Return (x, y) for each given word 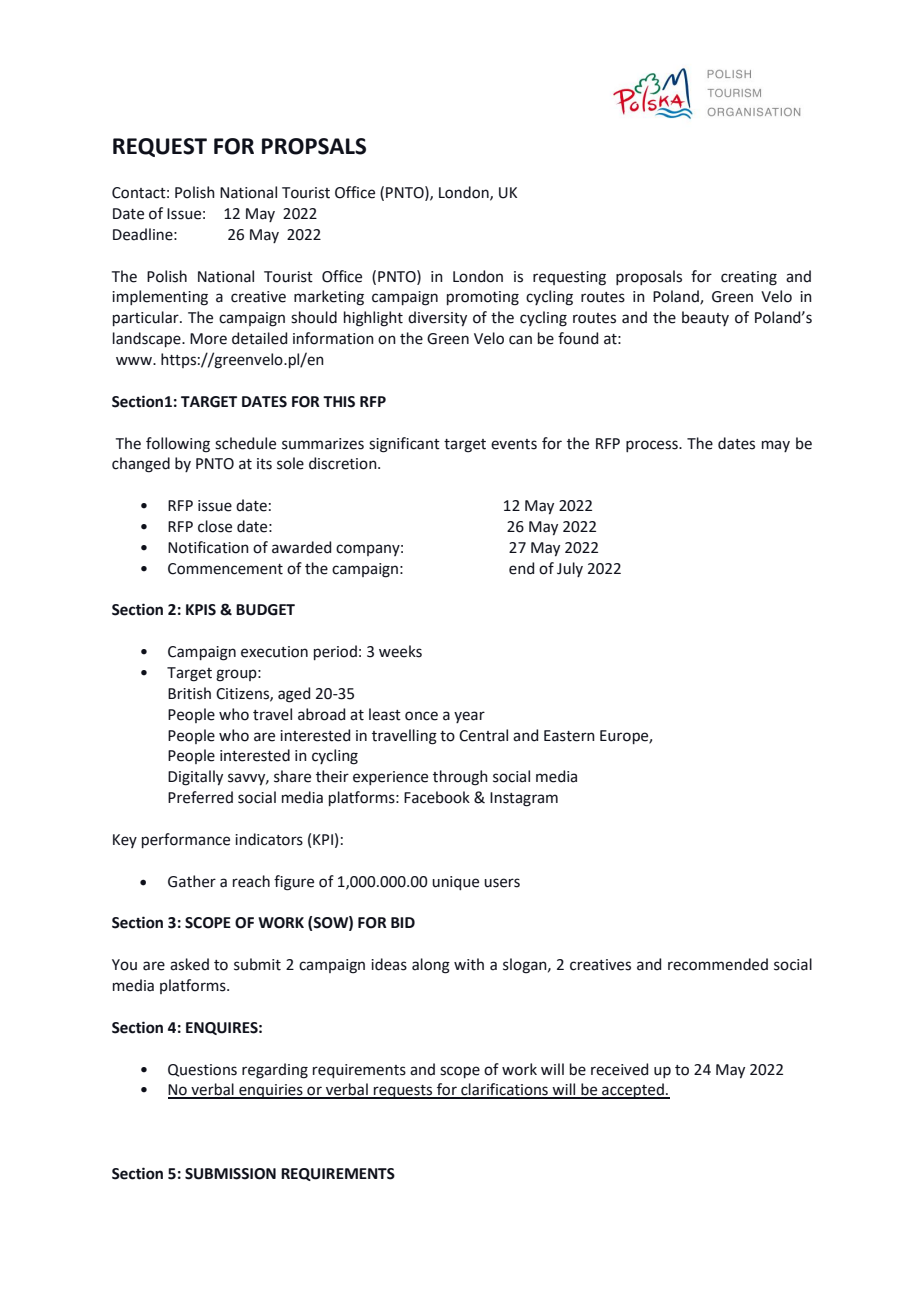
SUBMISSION (230, 1174)
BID (403, 922)
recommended (718, 964)
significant (404, 445)
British (189, 693)
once (421, 716)
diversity (437, 318)
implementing (160, 298)
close (215, 526)
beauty (705, 318)
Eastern (569, 736)
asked (189, 964)
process (653, 446)
